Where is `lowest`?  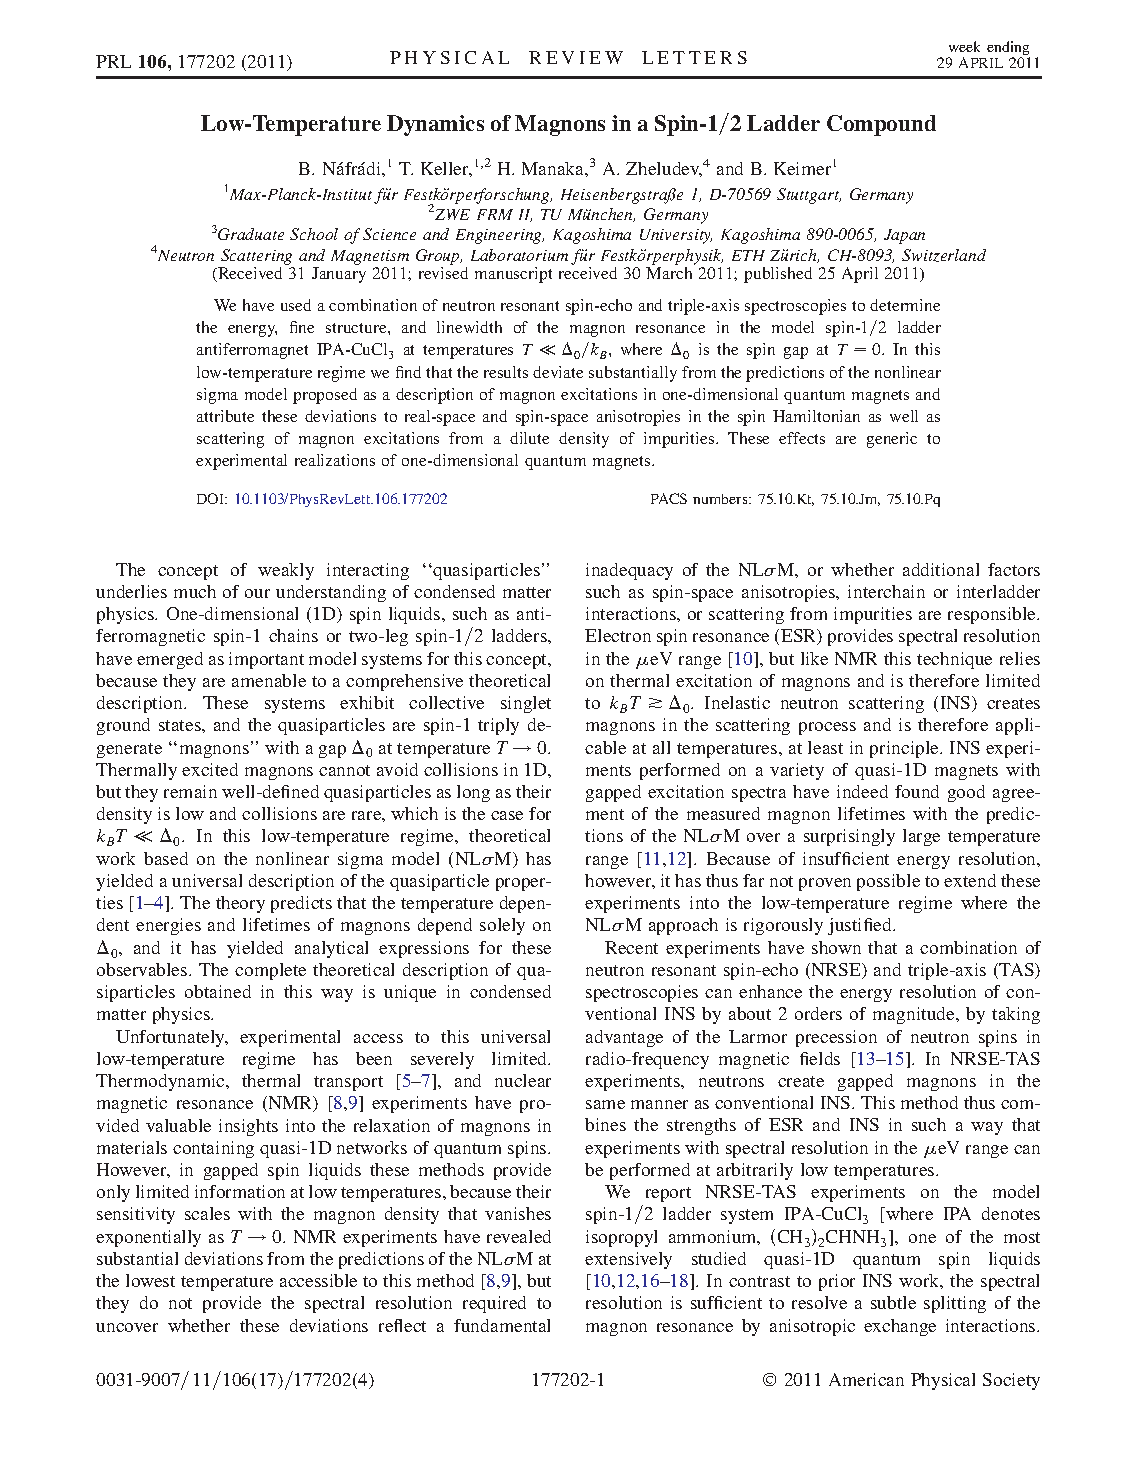 lowest is located at coordinates (150, 1280).
